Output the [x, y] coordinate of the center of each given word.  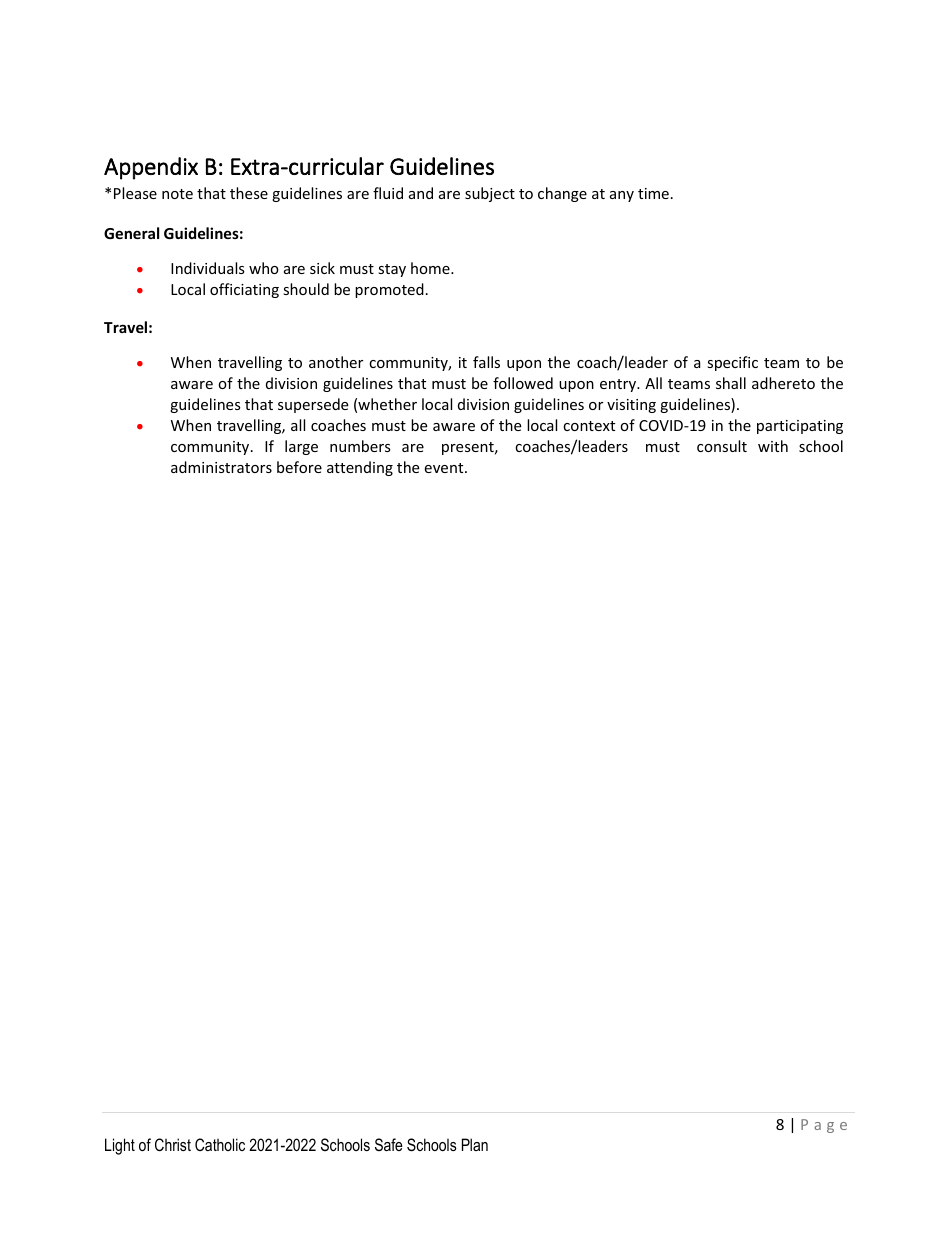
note [177, 194]
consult [722, 446]
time [653, 193]
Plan [475, 1144]
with [773, 446]
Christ [173, 1144]
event [445, 468]
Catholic [220, 1144]
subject [490, 194]
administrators [221, 467]
